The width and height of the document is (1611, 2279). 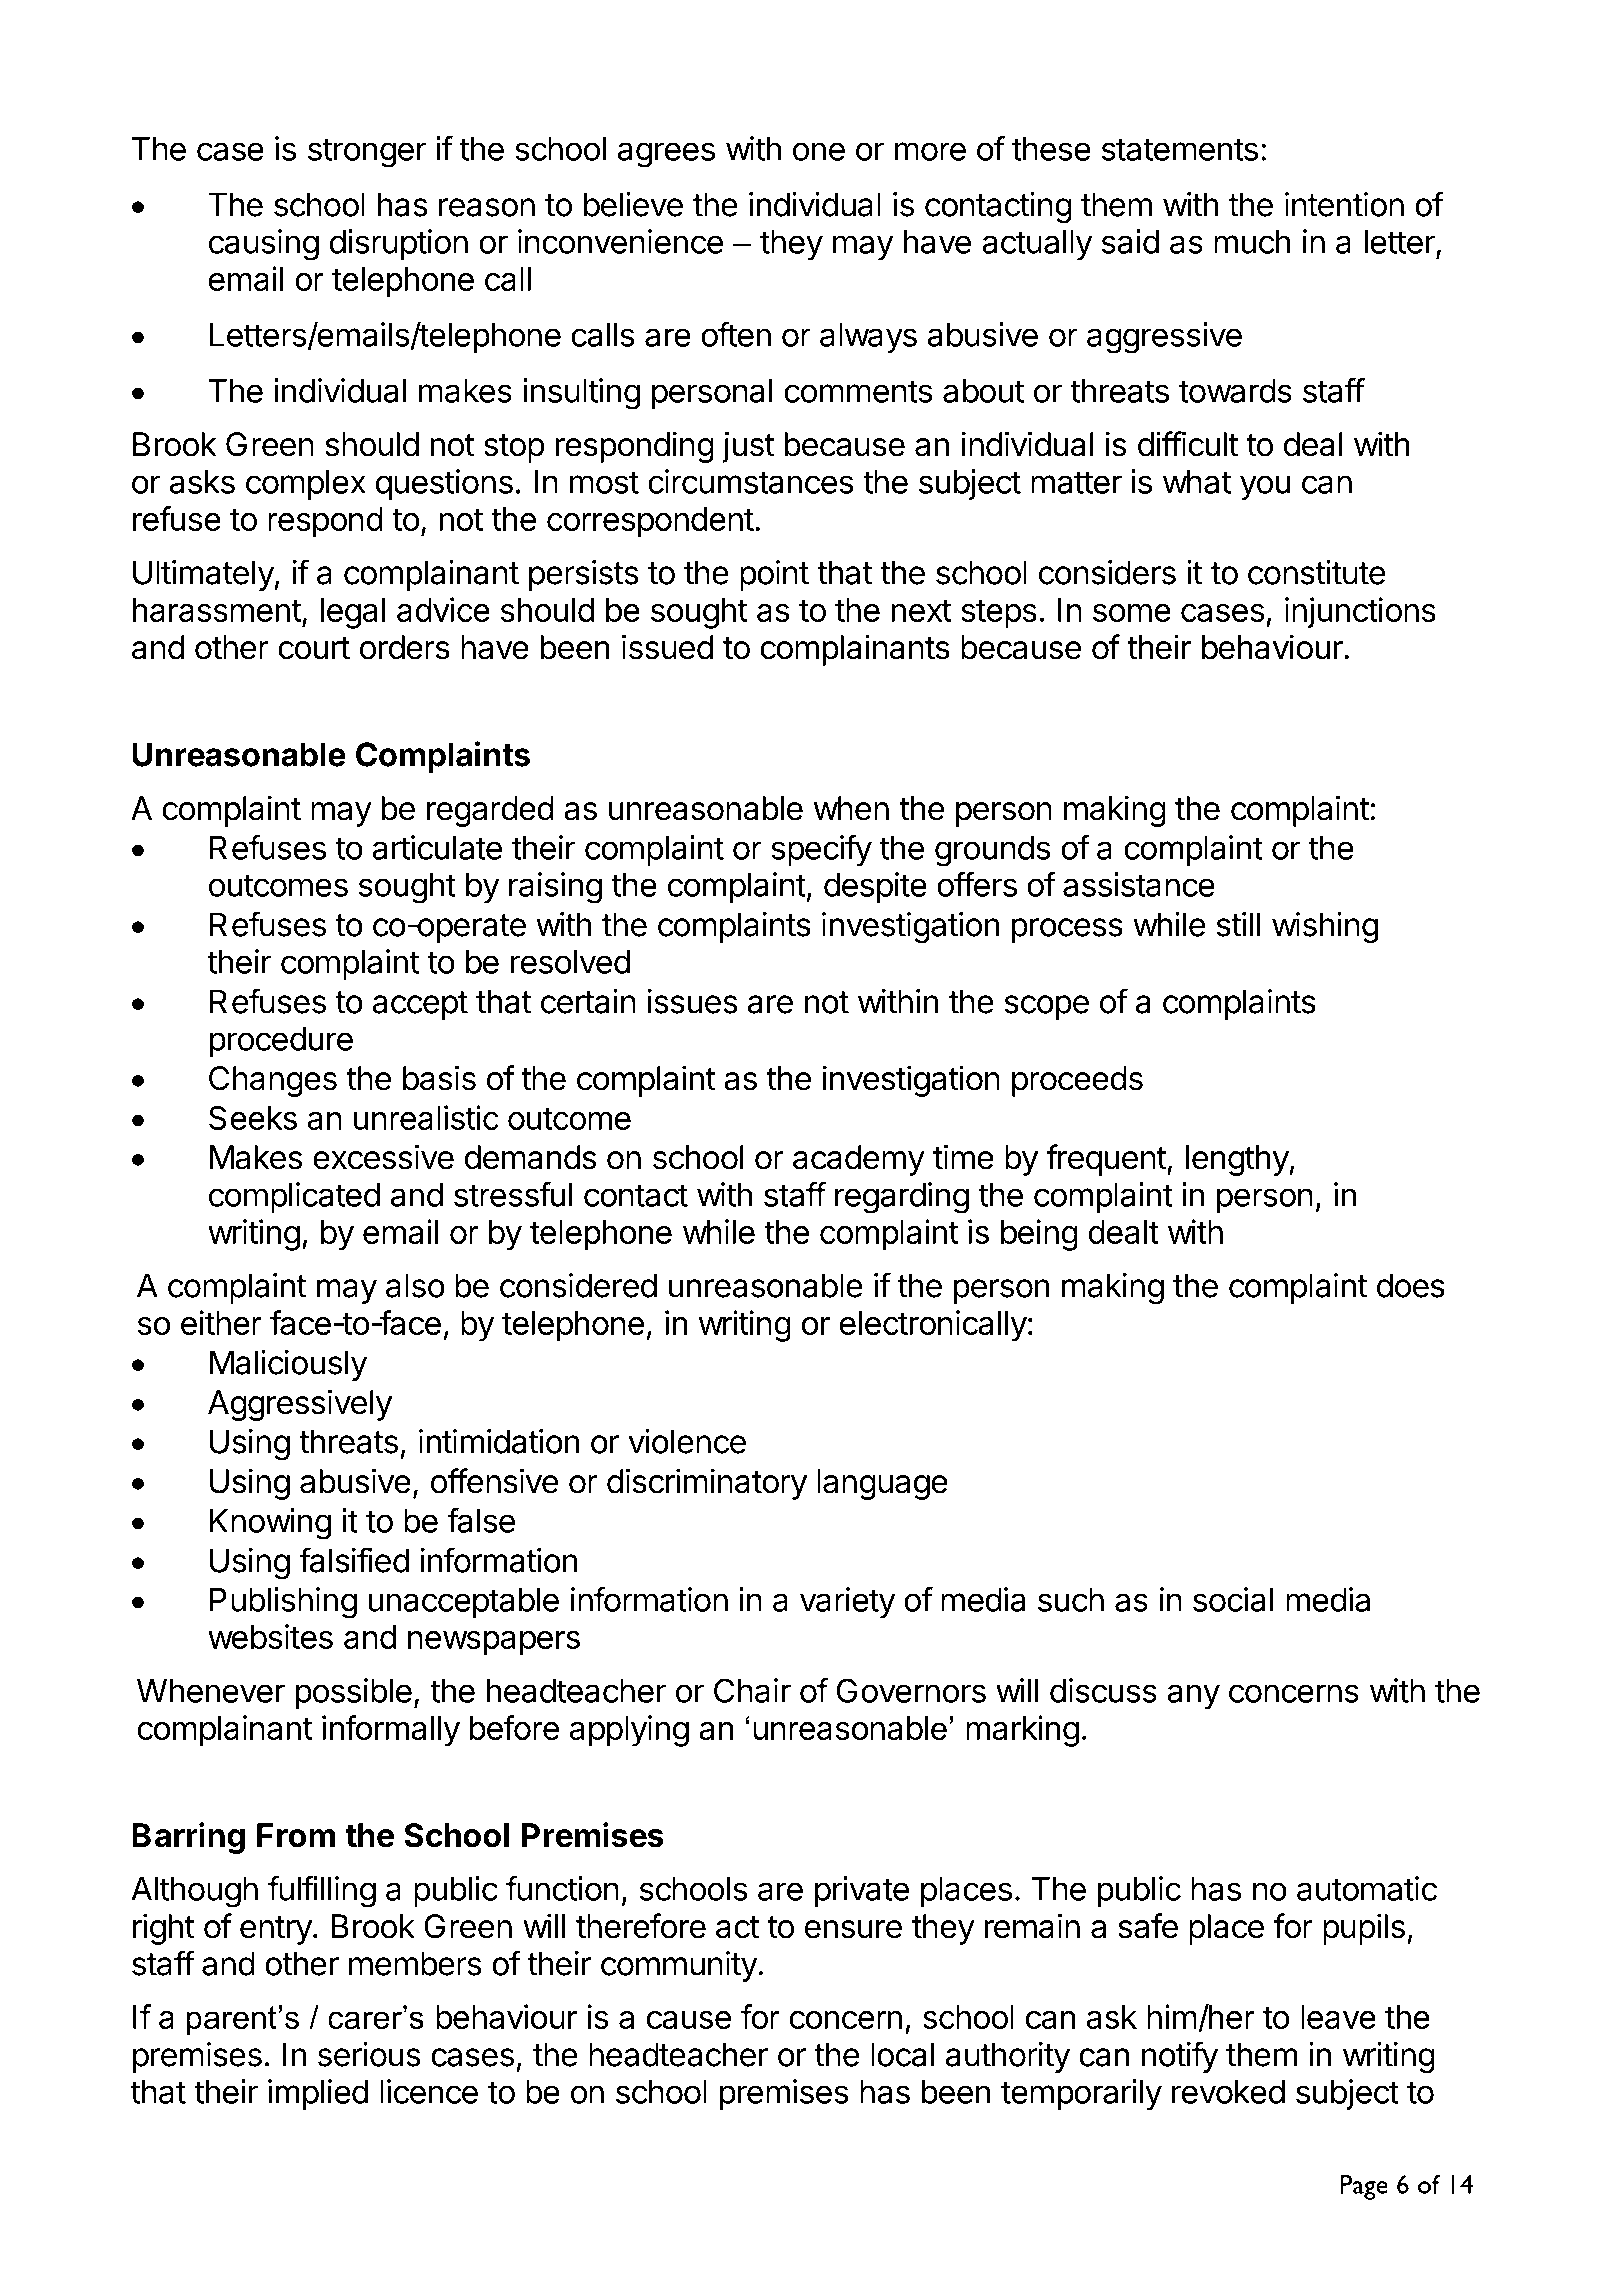 I want to click on agrees, so click(x=666, y=155).
